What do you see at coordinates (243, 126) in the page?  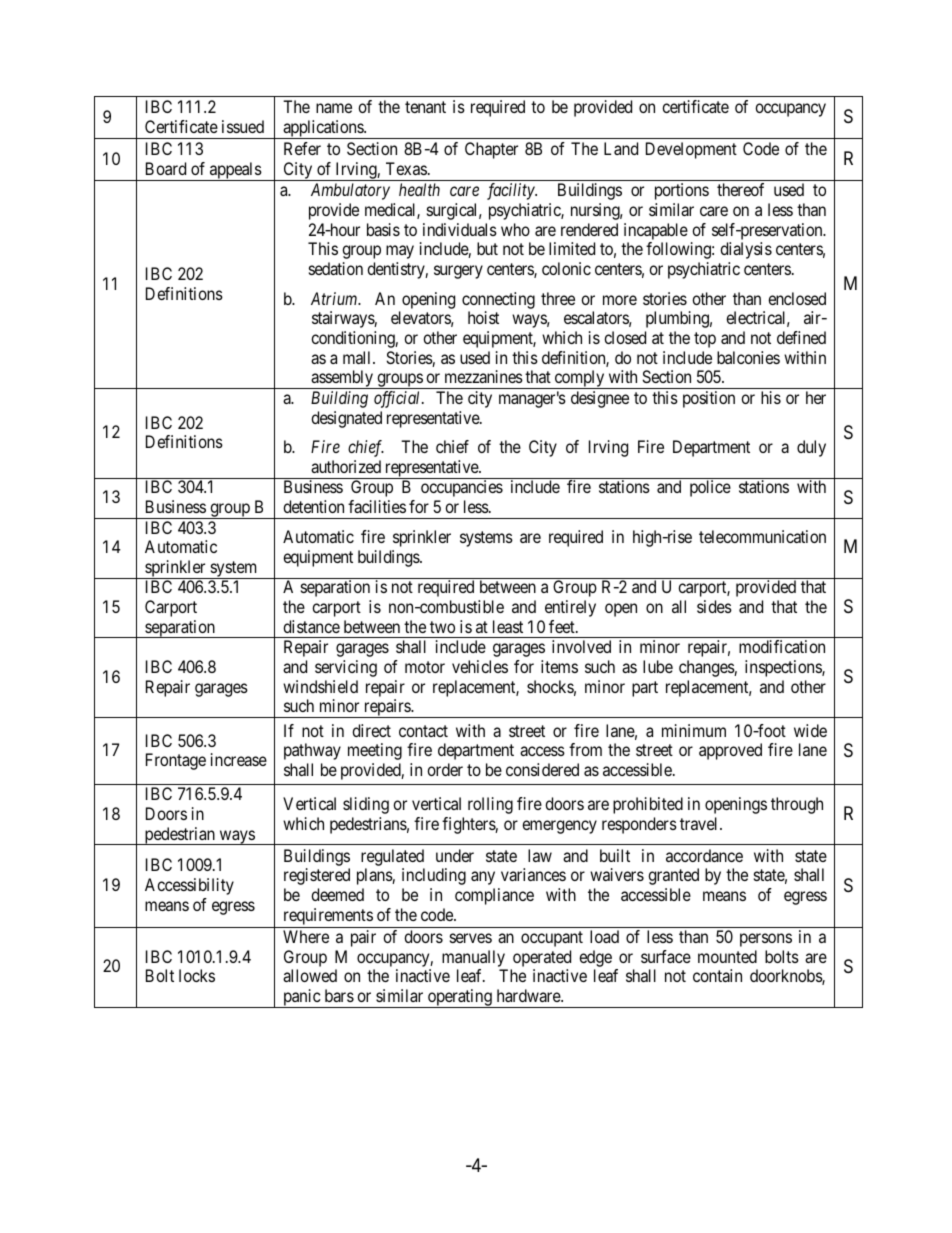 I see `issued` at bounding box center [243, 126].
